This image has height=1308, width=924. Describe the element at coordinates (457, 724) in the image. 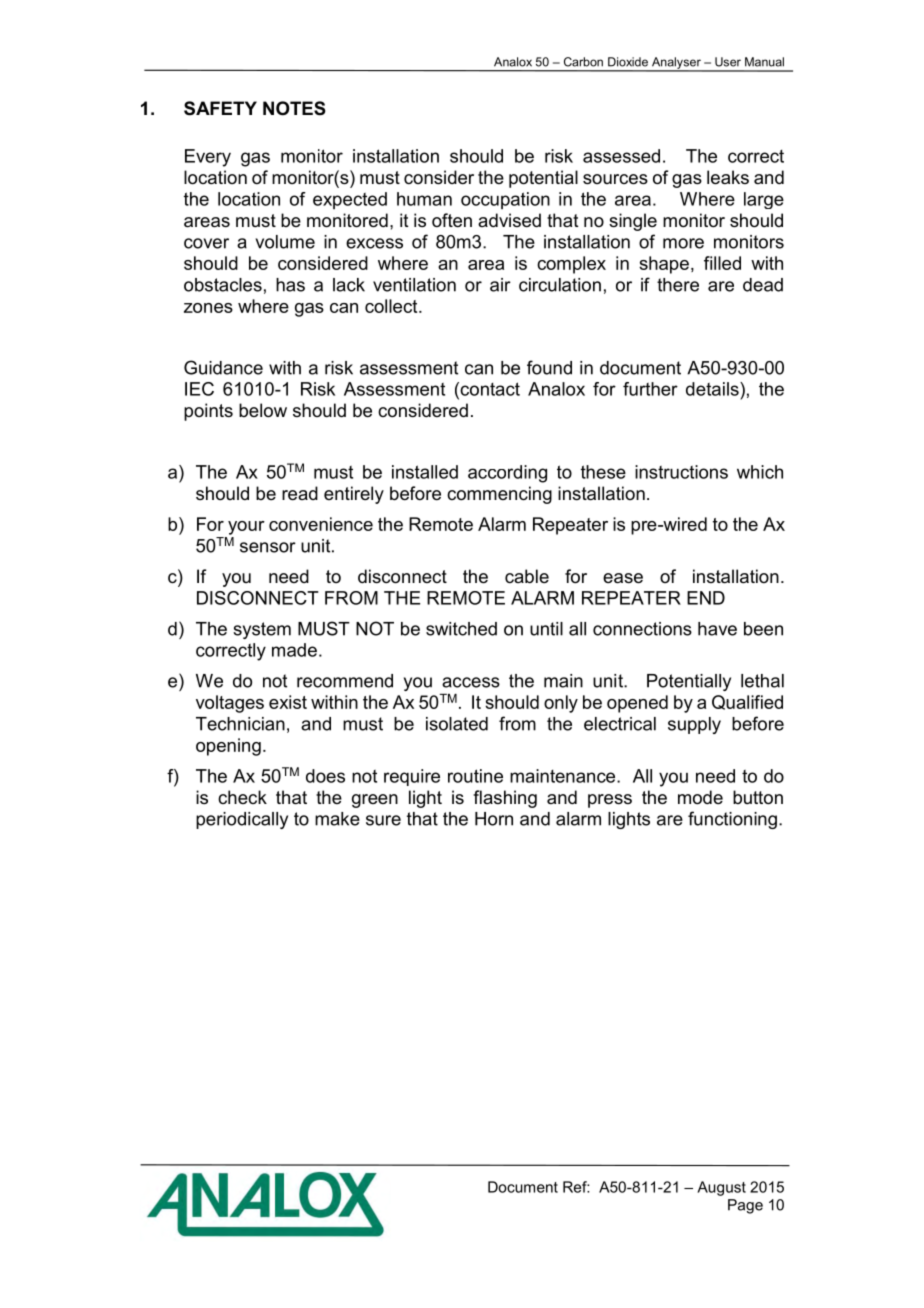

I see `isolated` at that location.
